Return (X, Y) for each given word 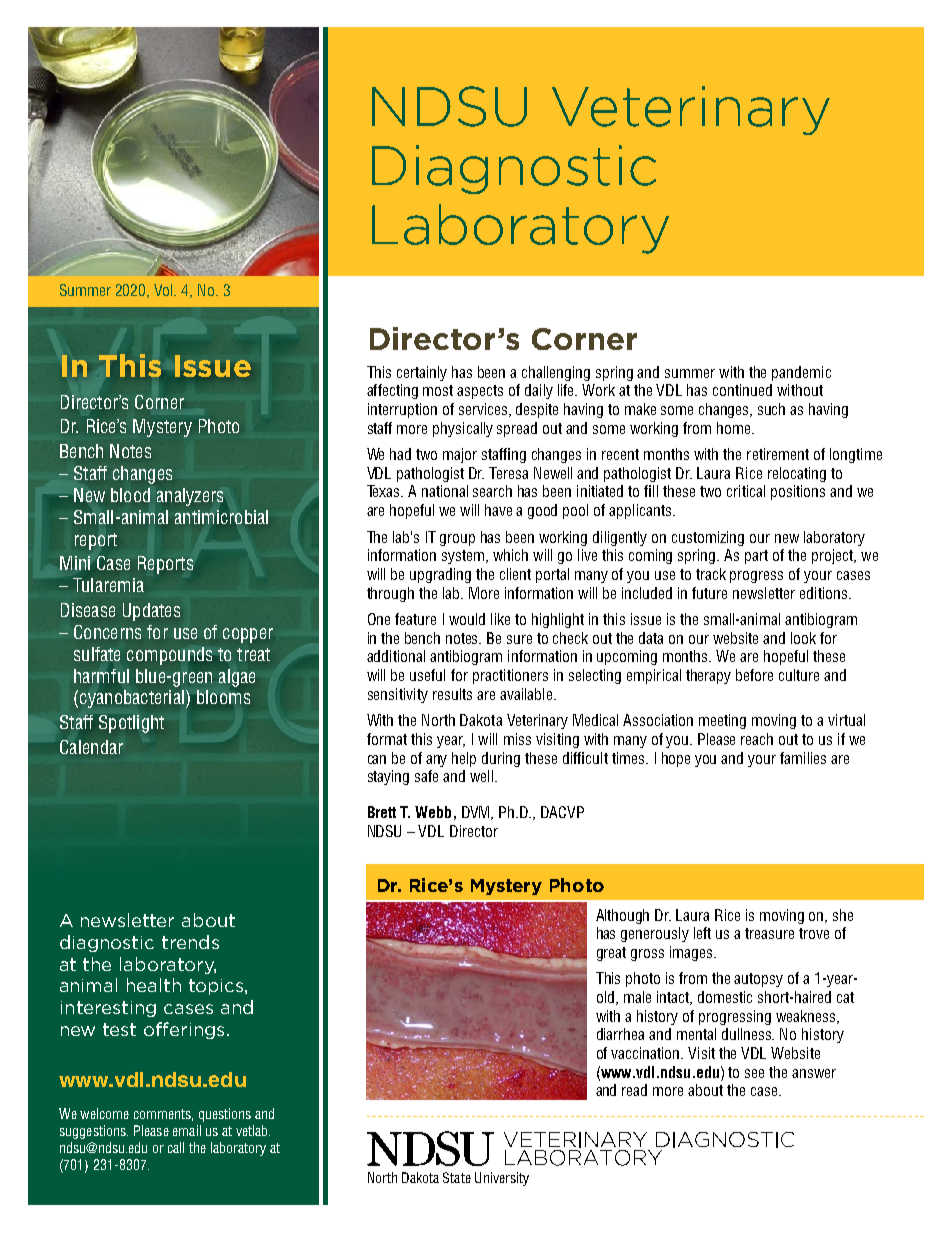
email (187, 1130)
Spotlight (131, 724)
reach (757, 739)
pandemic (801, 373)
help (464, 759)
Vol (165, 290)
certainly (422, 373)
